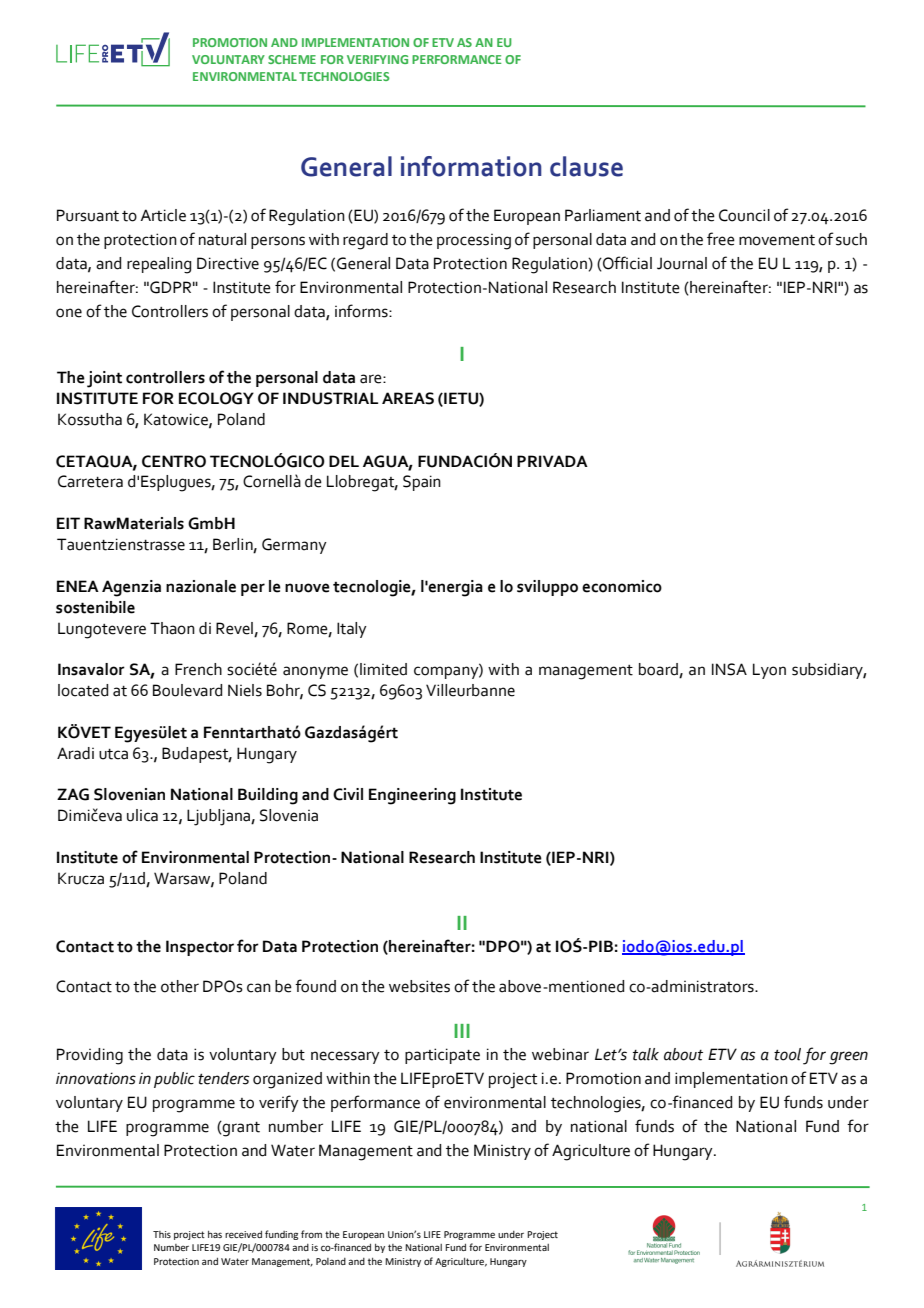  I want to click on websites, so click(419, 986).
